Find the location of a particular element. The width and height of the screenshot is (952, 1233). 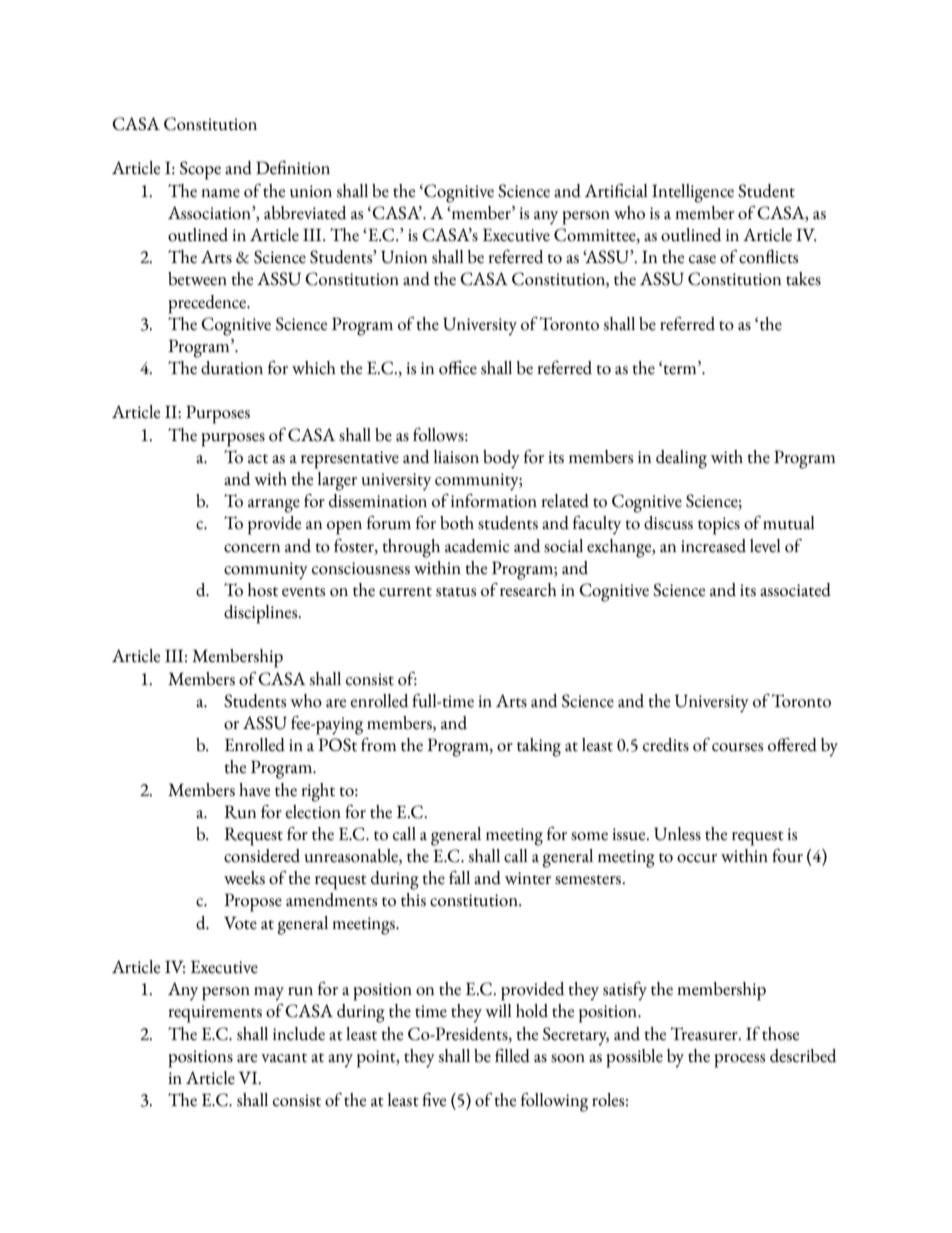

filled is located at coordinates (512, 1056).
